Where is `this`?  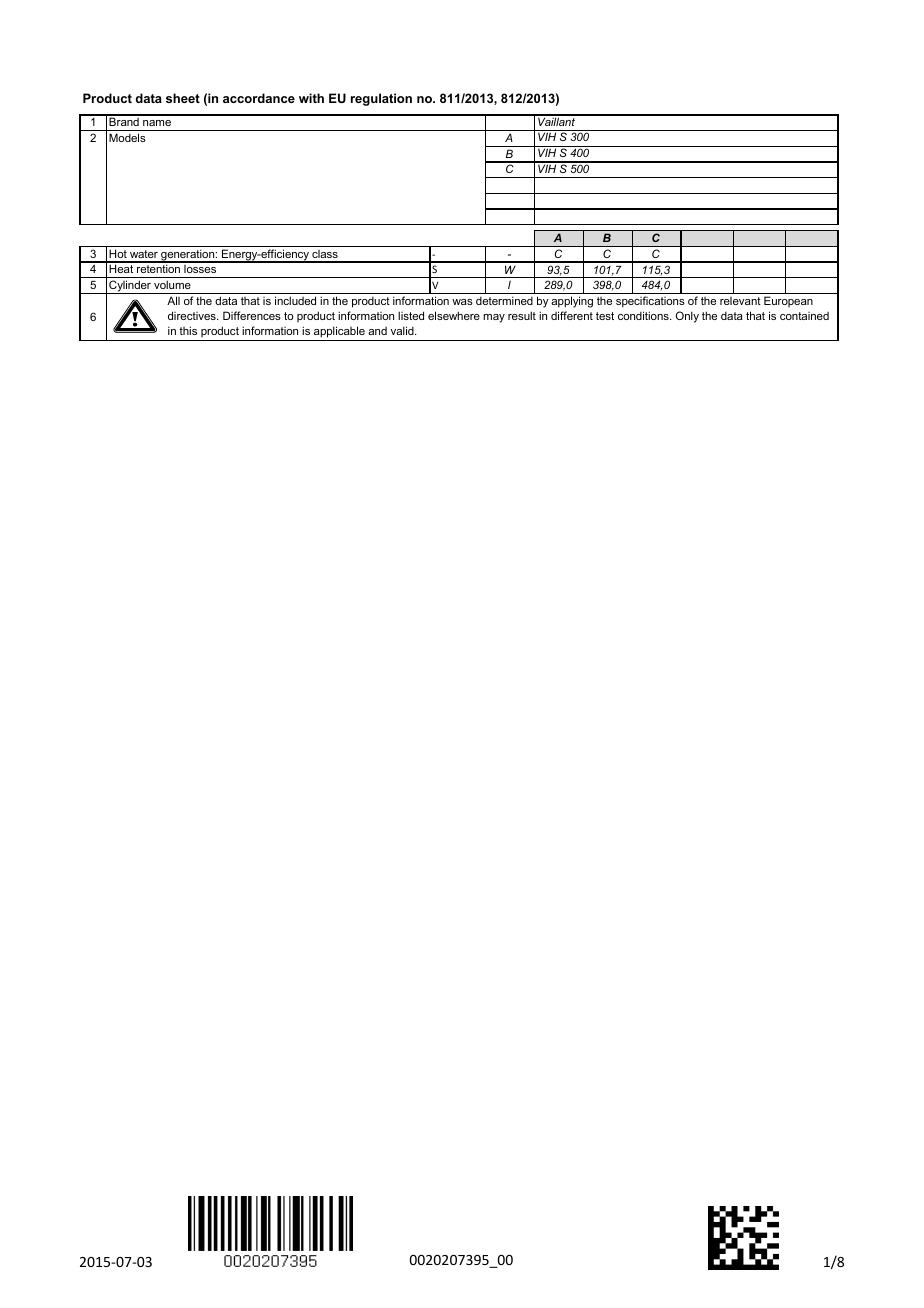 this is located at coordinates (188, 330).
